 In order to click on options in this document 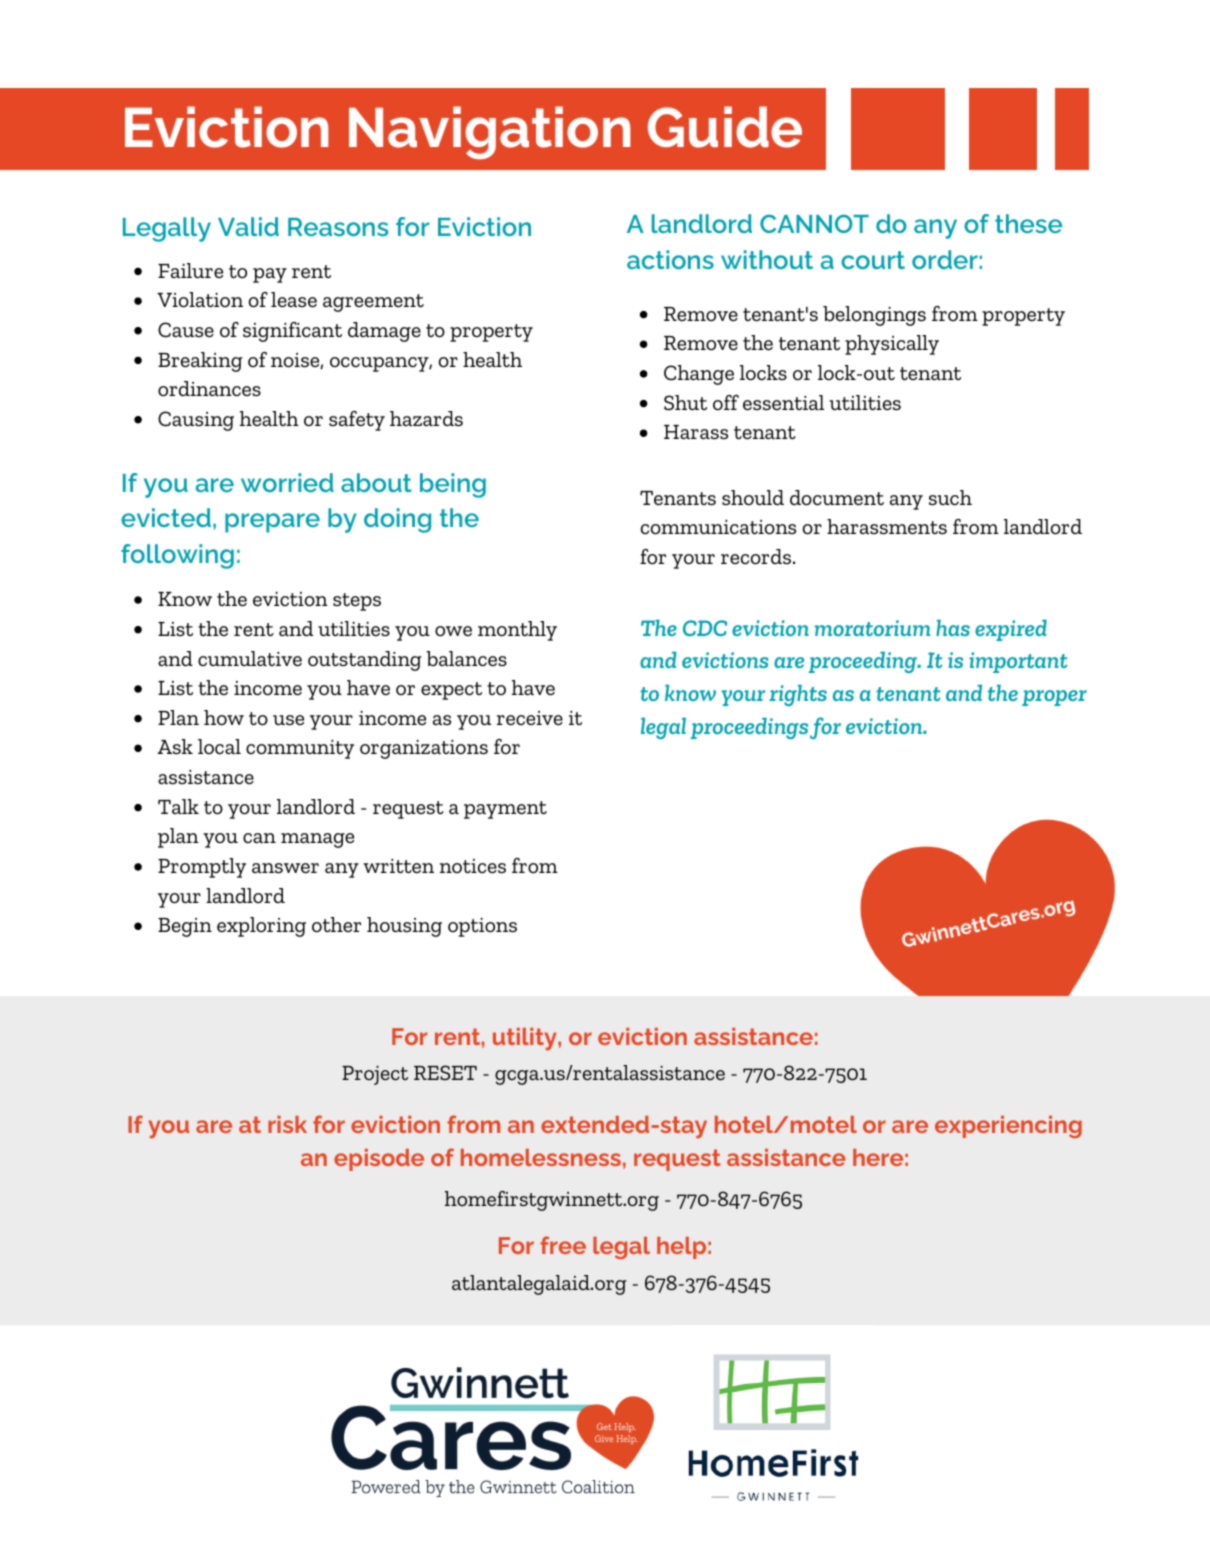, I will do `click(482, 927)`.
